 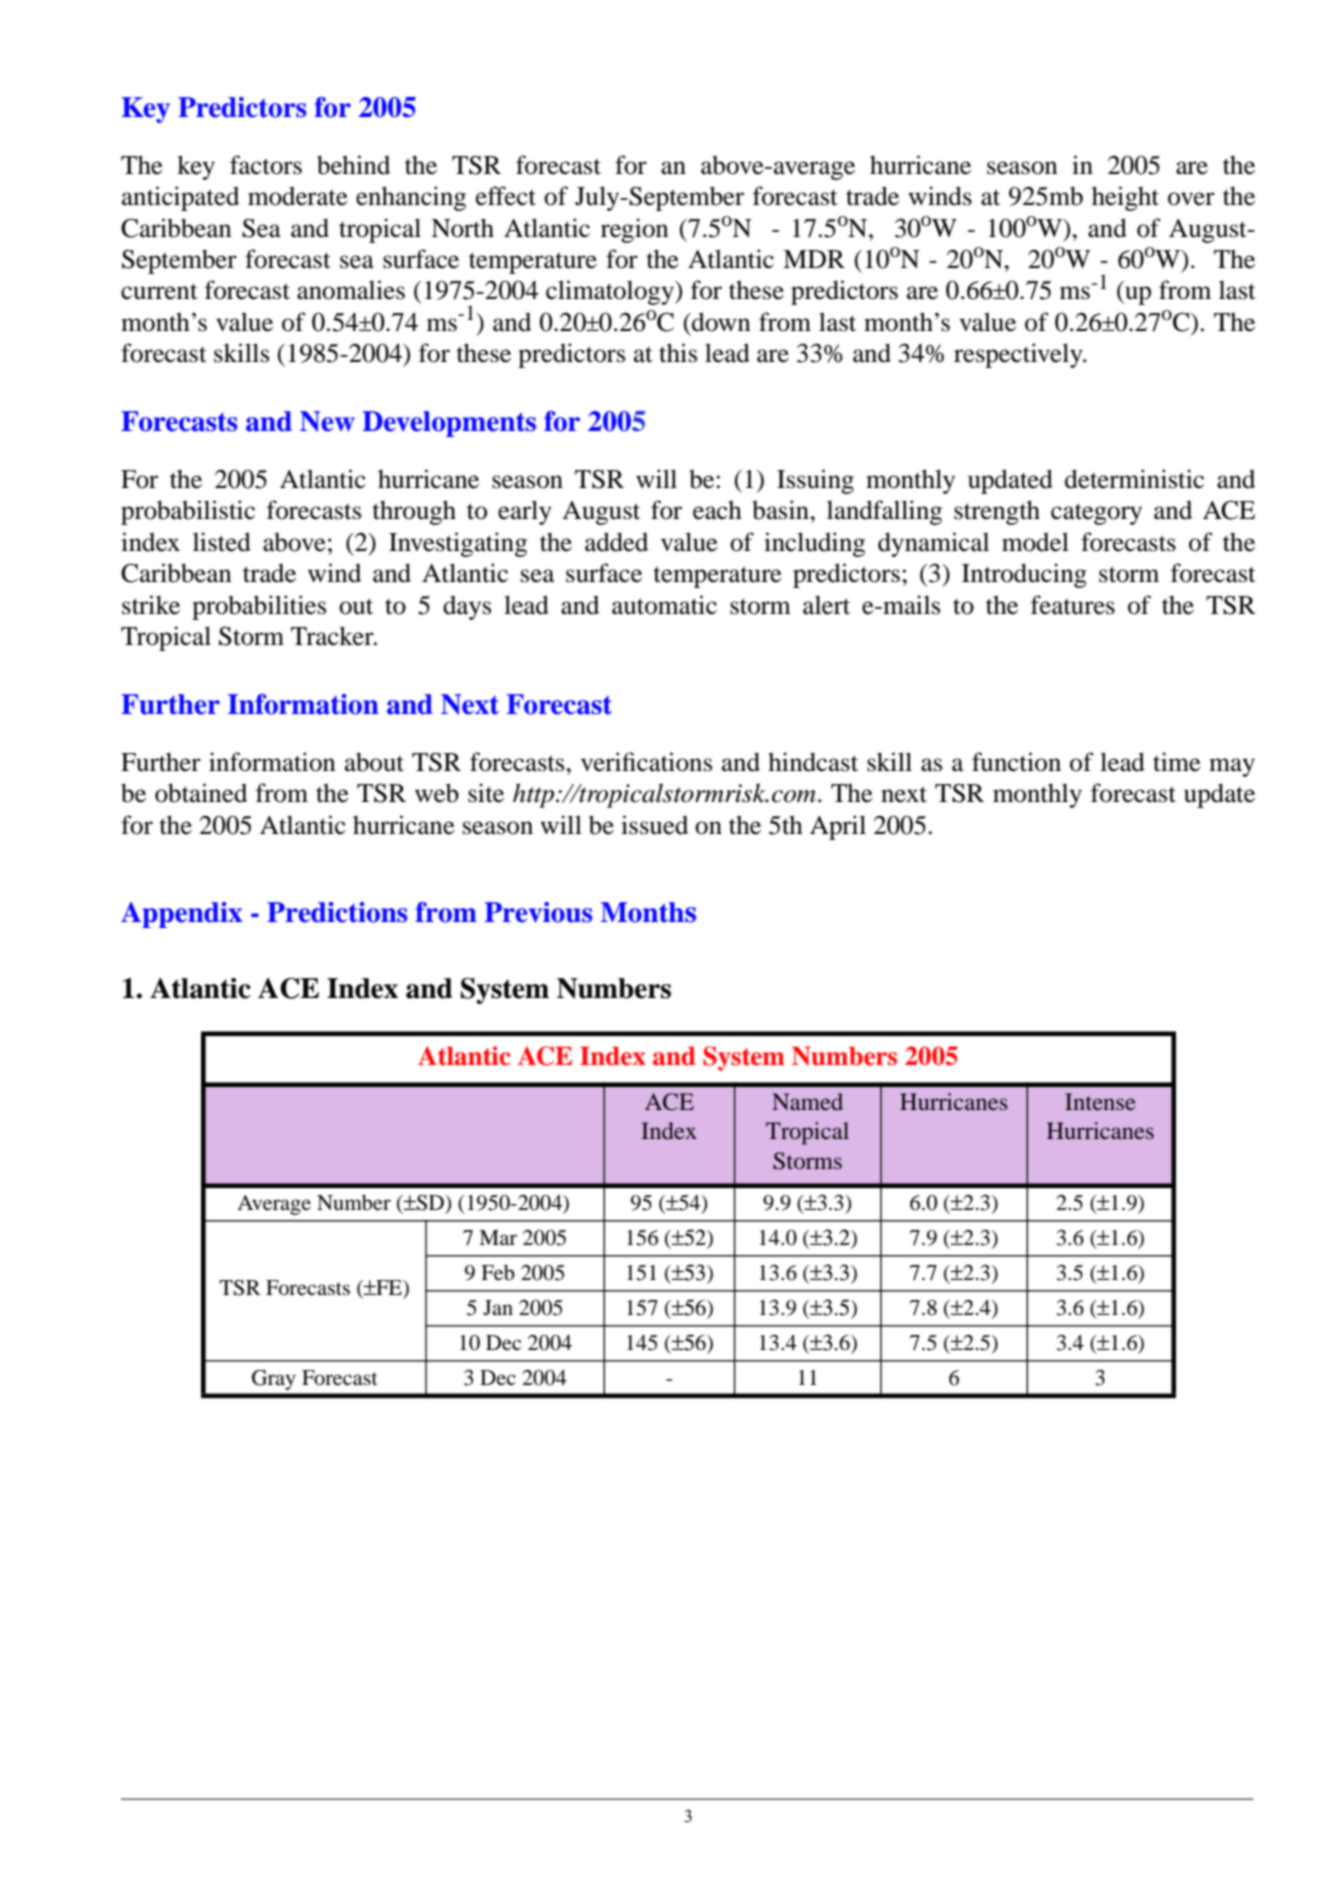 I want to click on time, so click(x=1177, y=762).
